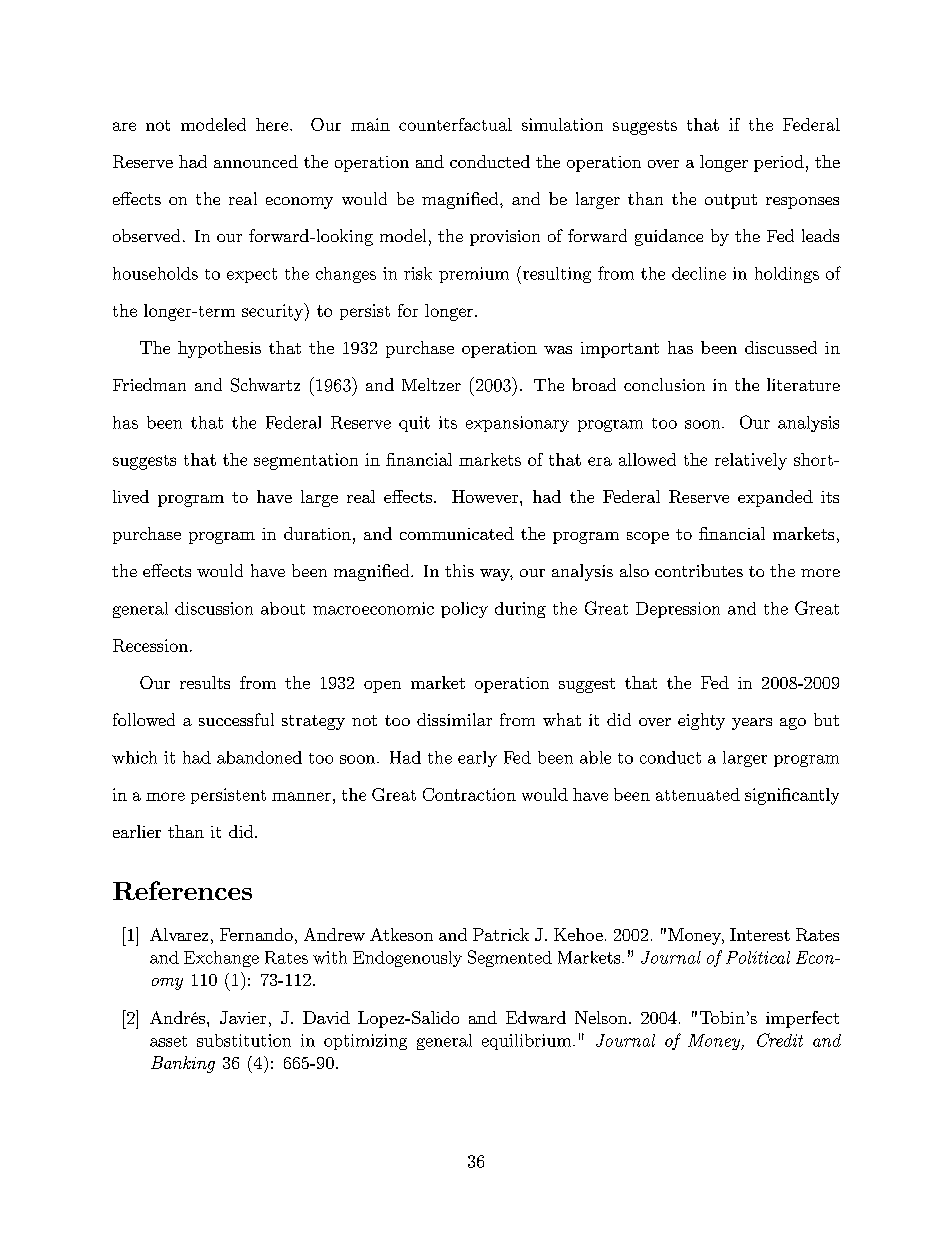 This image has height=1233, width=952. What do you see at coordinates (477, 759) in the image?
I see `early` at bounding box center [477, 759].
